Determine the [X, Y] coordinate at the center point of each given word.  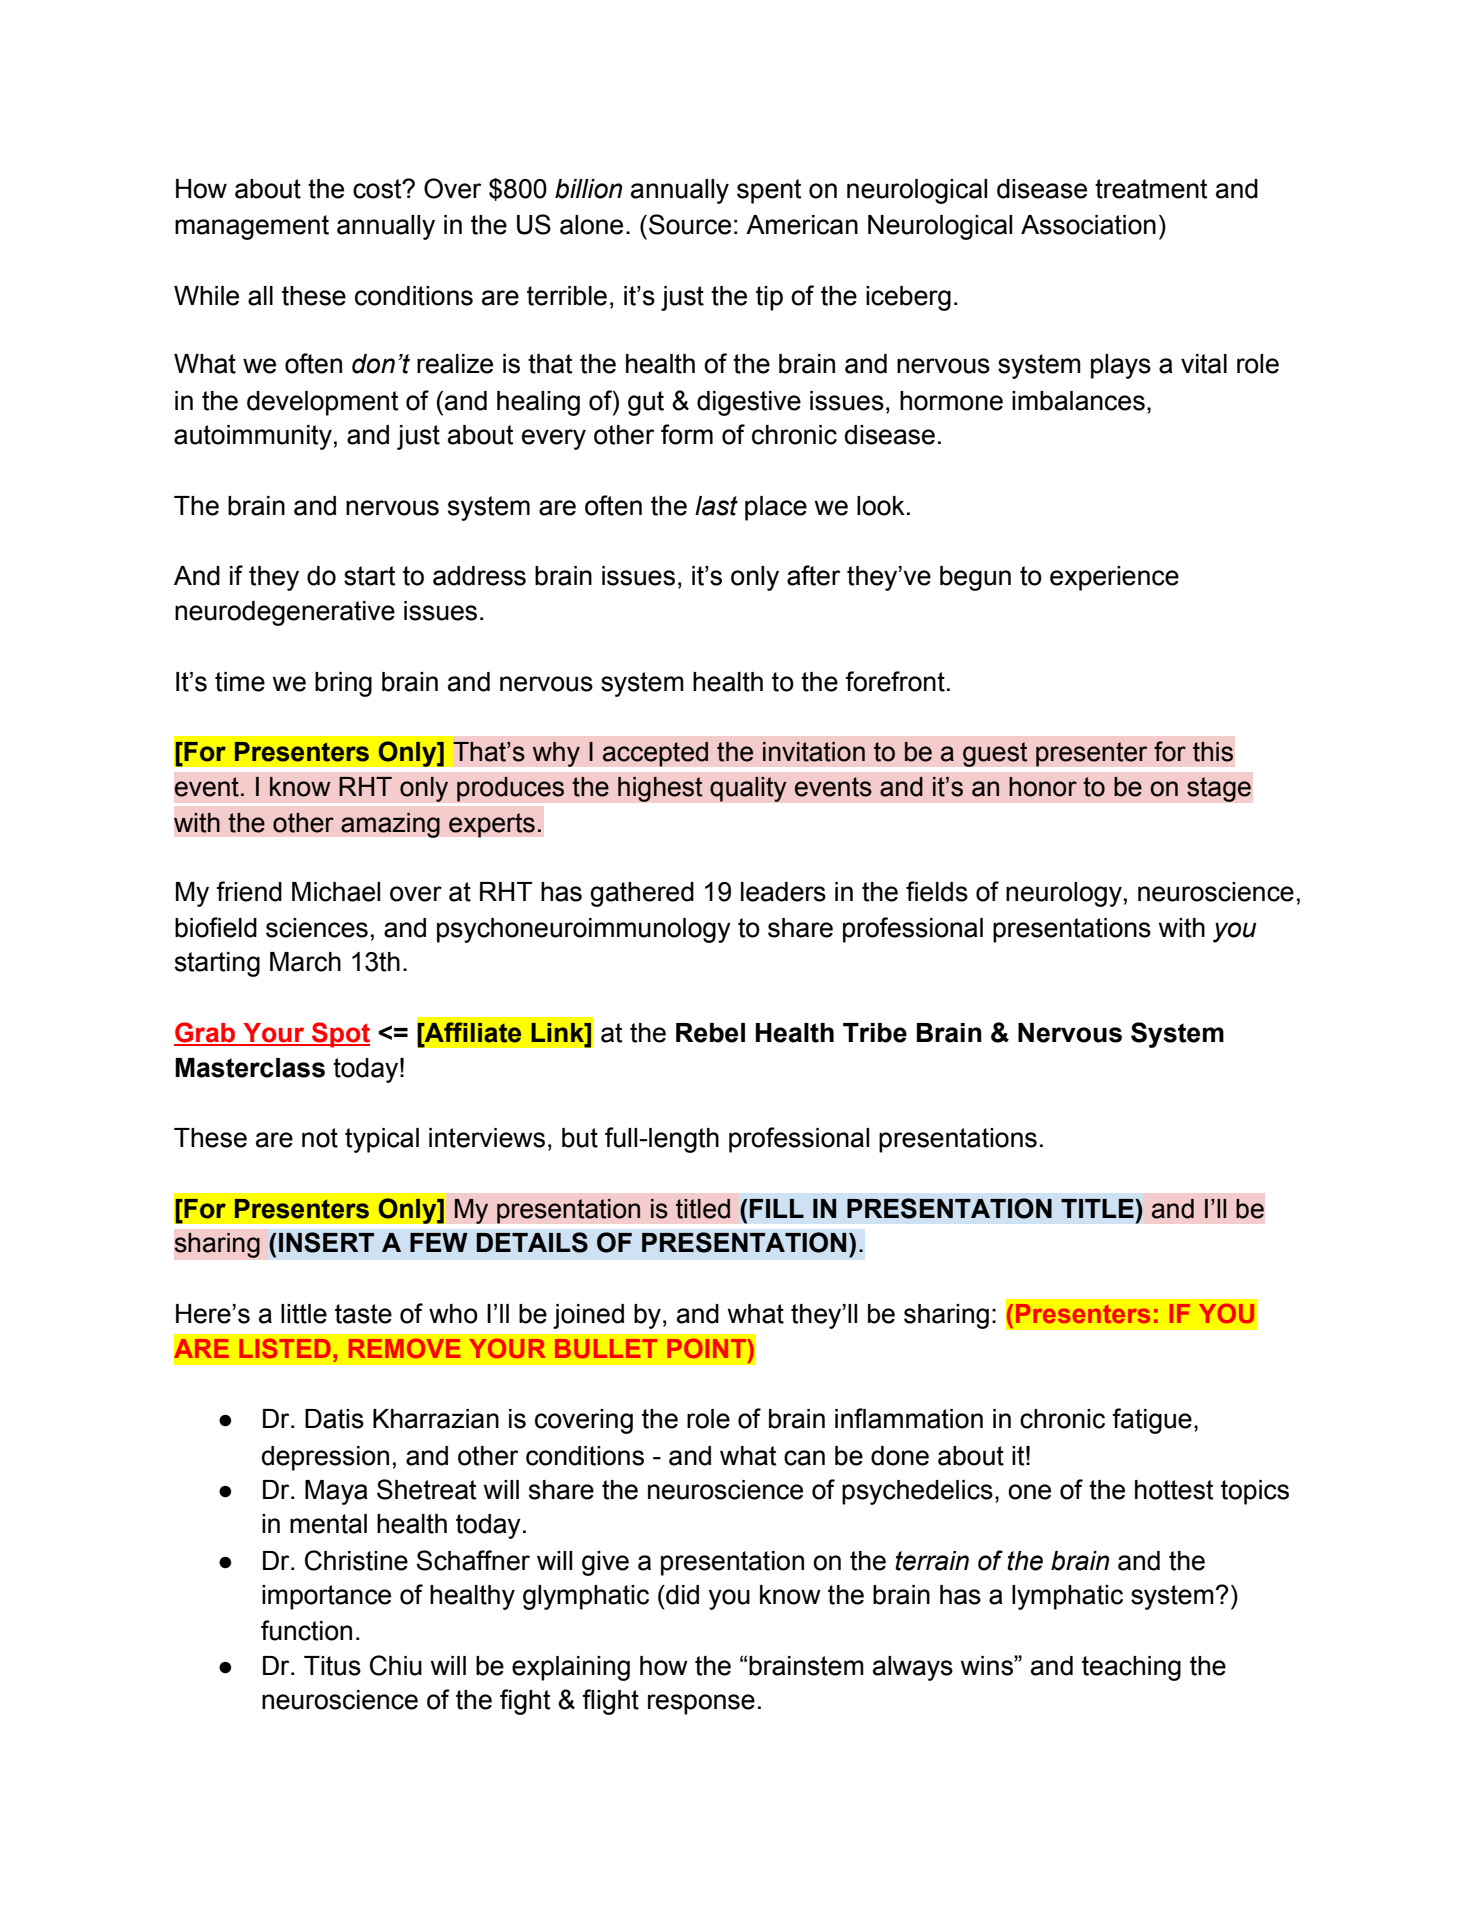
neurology [1064, 894]
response [701, 1704]
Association [1088, 225]
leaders [783, 892]
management [252, 227]
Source [690, 224]
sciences [317, 928]
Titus [332, 1666]
